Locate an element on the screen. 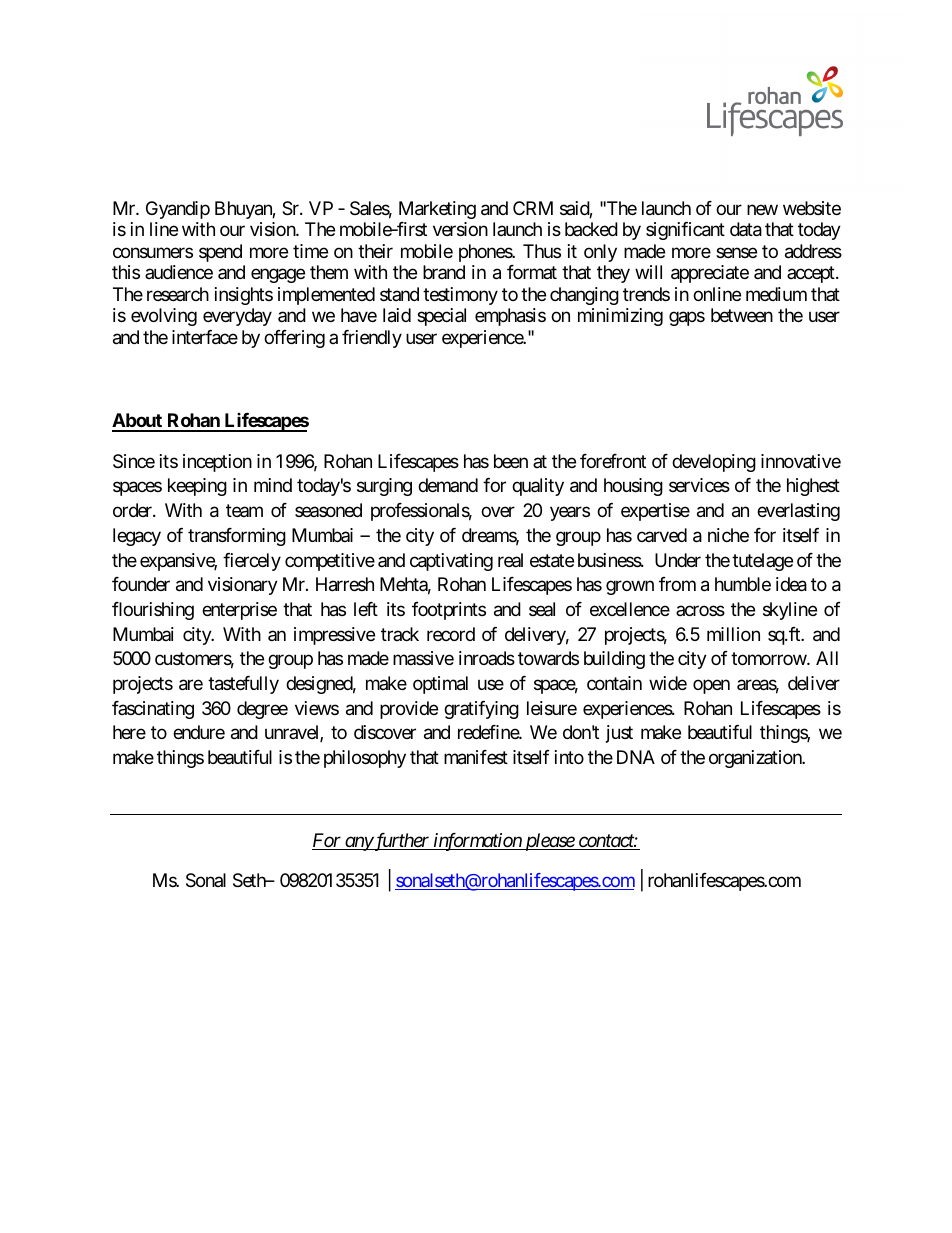  version is located at coordinates (460, 229).
